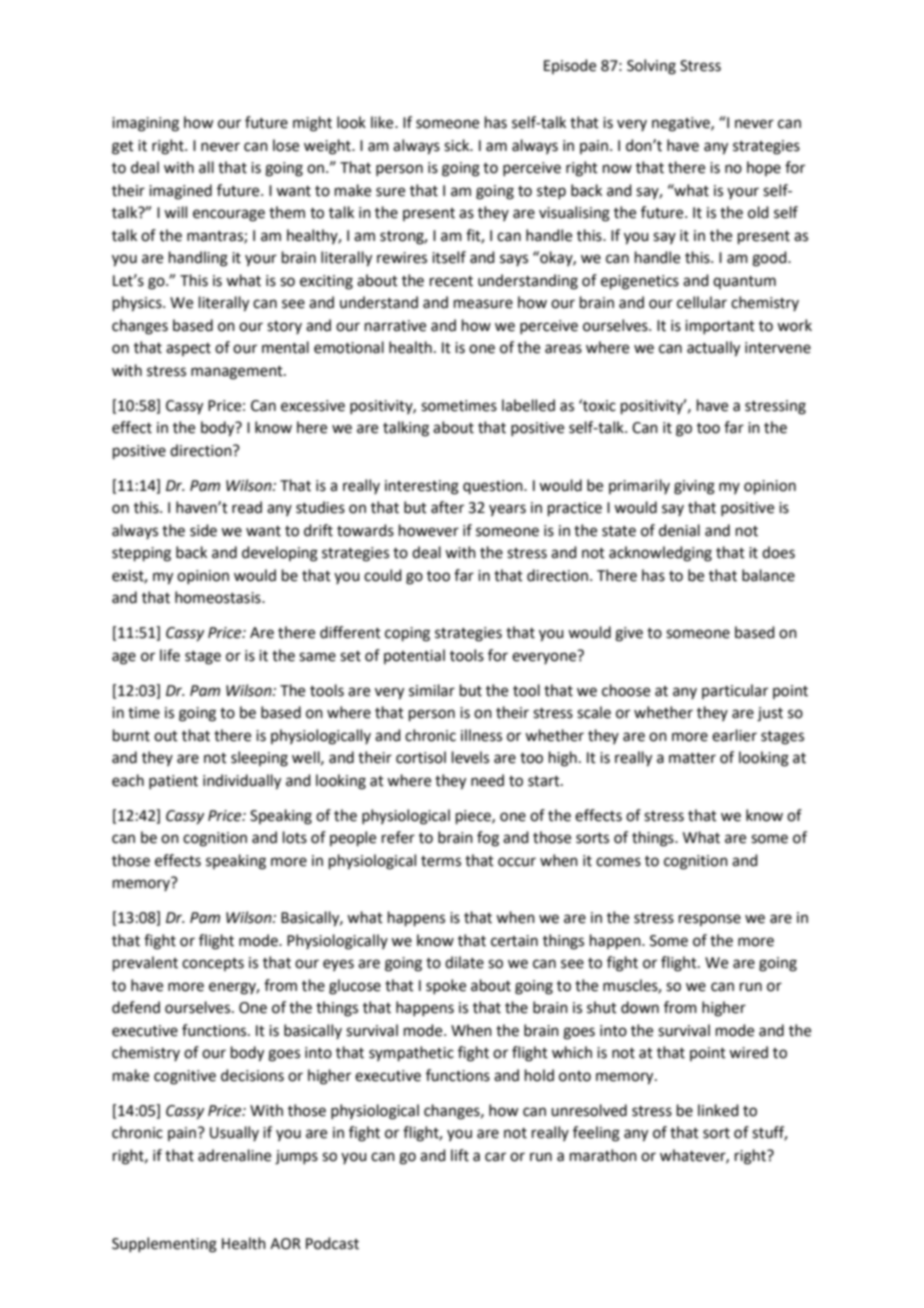 This screenshot has height=1308, width=924. Describe the element at coordinates (735, 691) in the screenshot. I see `particular` at that location.
